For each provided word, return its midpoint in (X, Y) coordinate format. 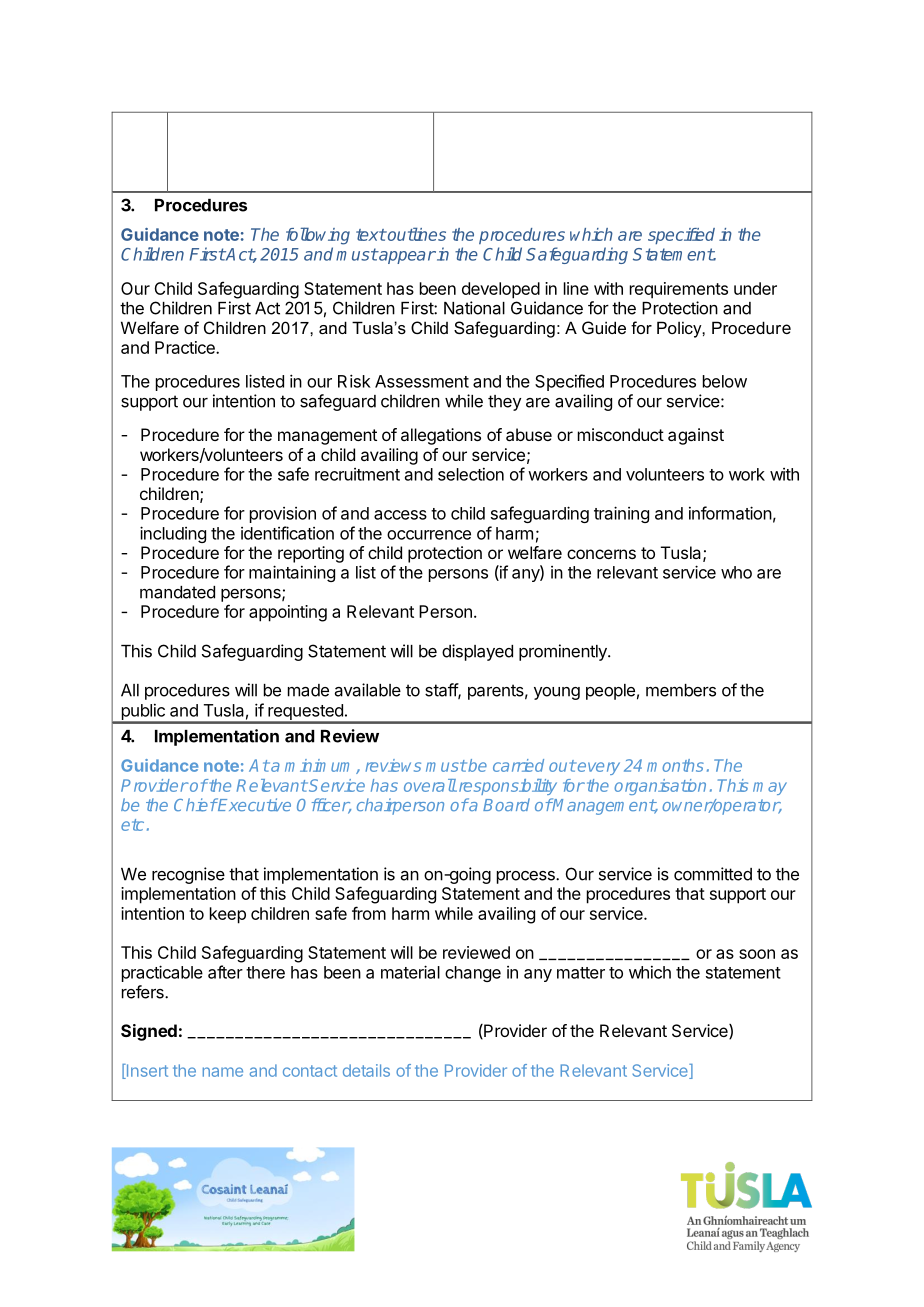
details (366, 1070)
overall (430, 785)
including (173, 534)
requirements (679, 290)
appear (406, 257)
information (730, 513)
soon (757, 954)
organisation (660, 787)
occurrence (429, 535)
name (223, 1072)
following (318, 236)
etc (132, 825)
